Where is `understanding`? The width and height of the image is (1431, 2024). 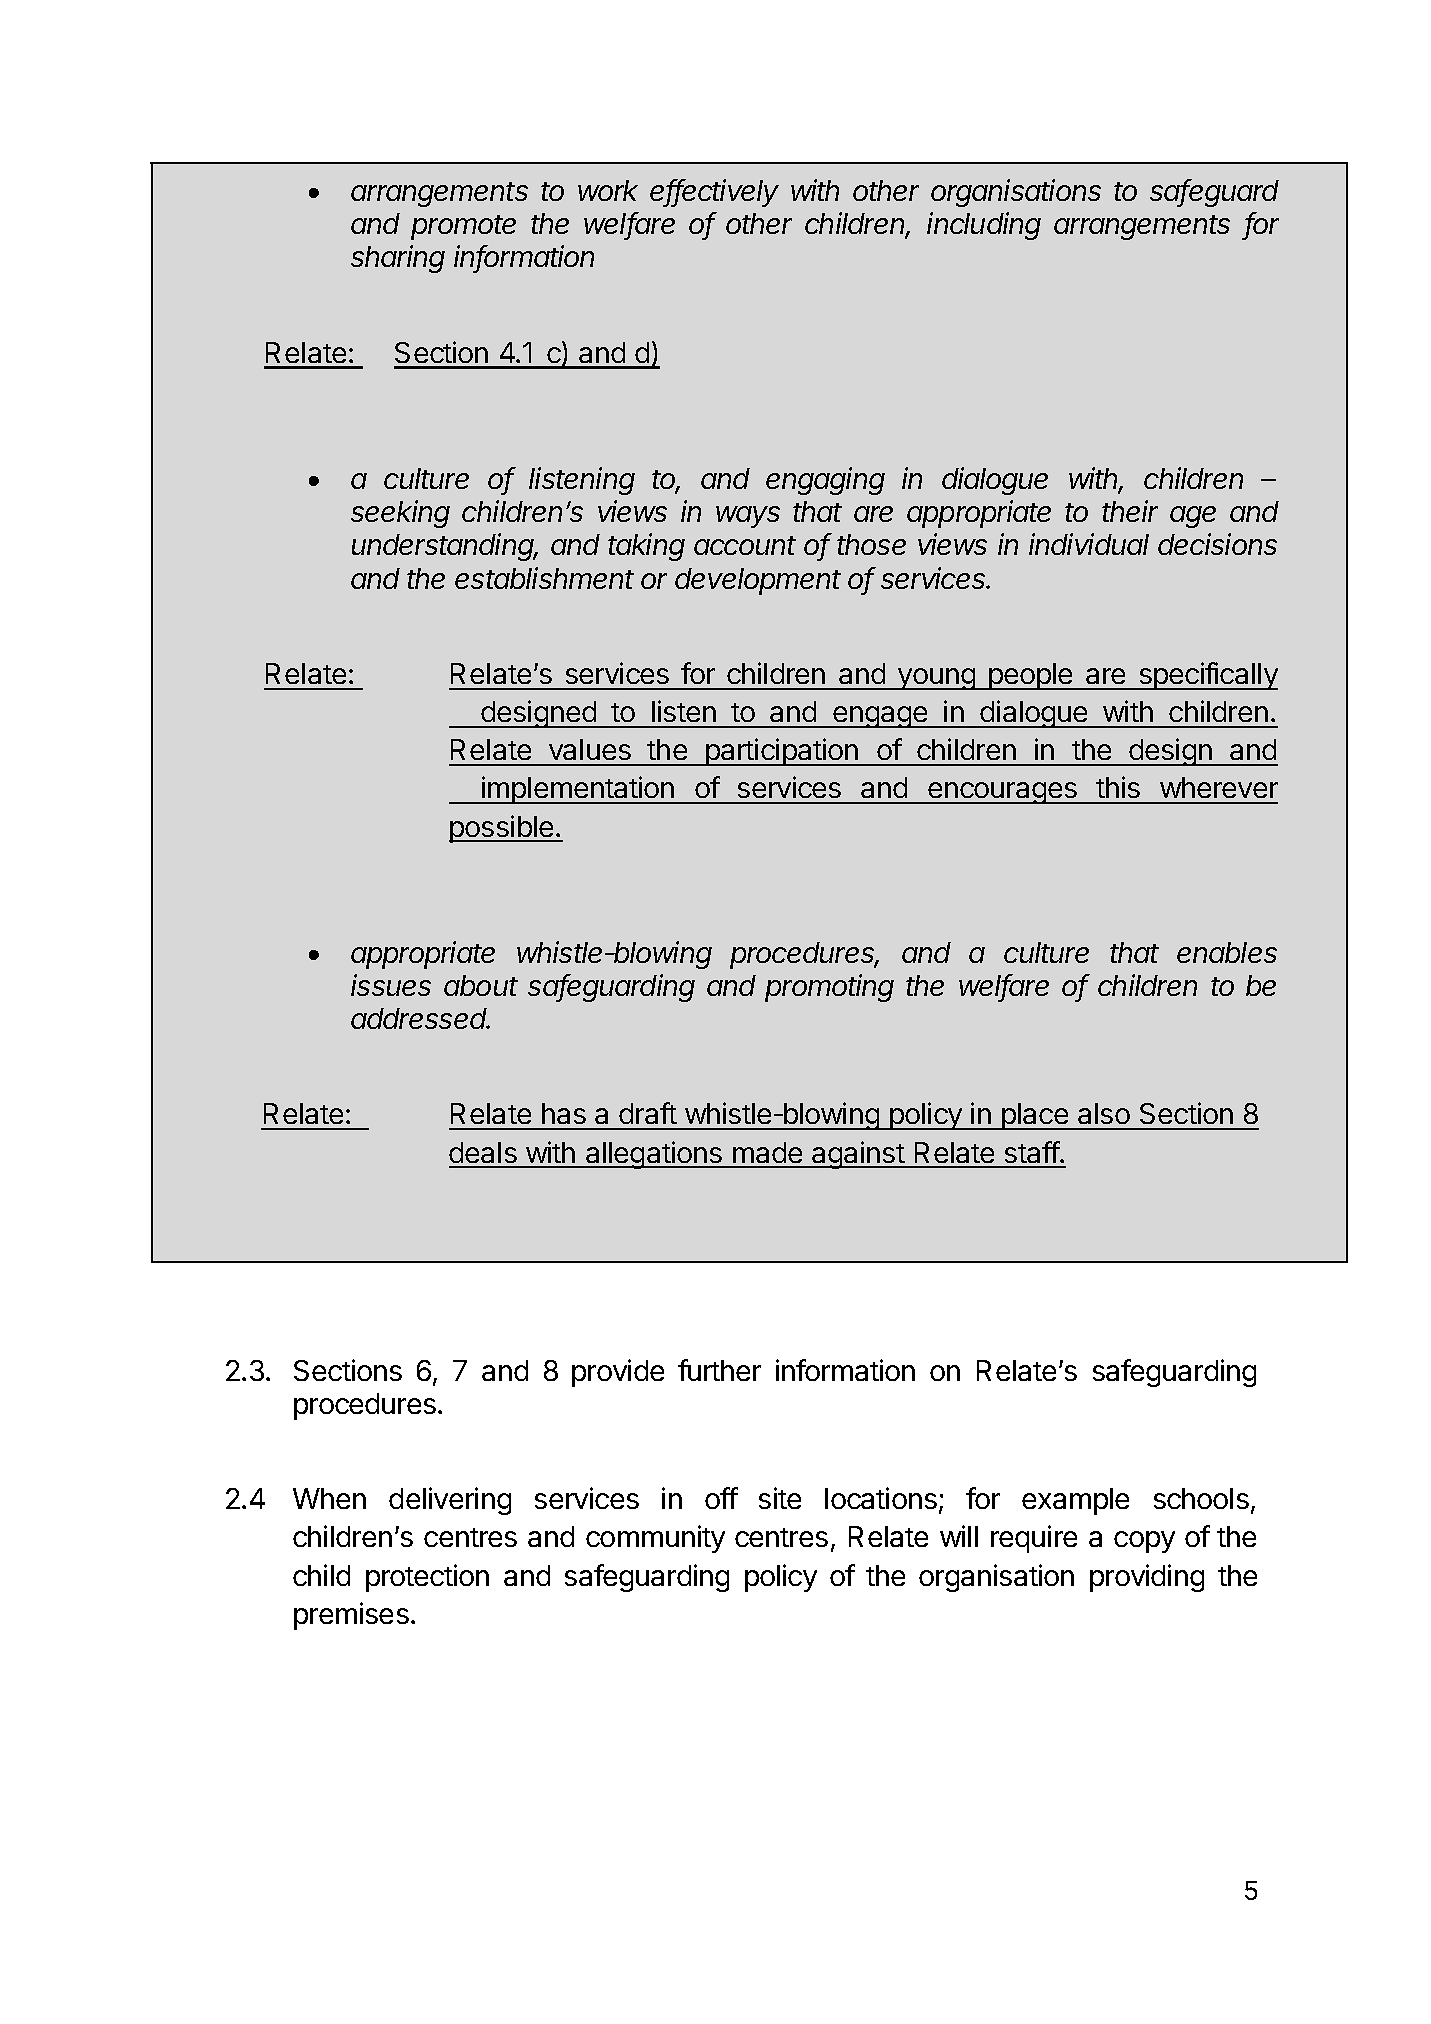 understanding is located at coordinates (444, 547).
